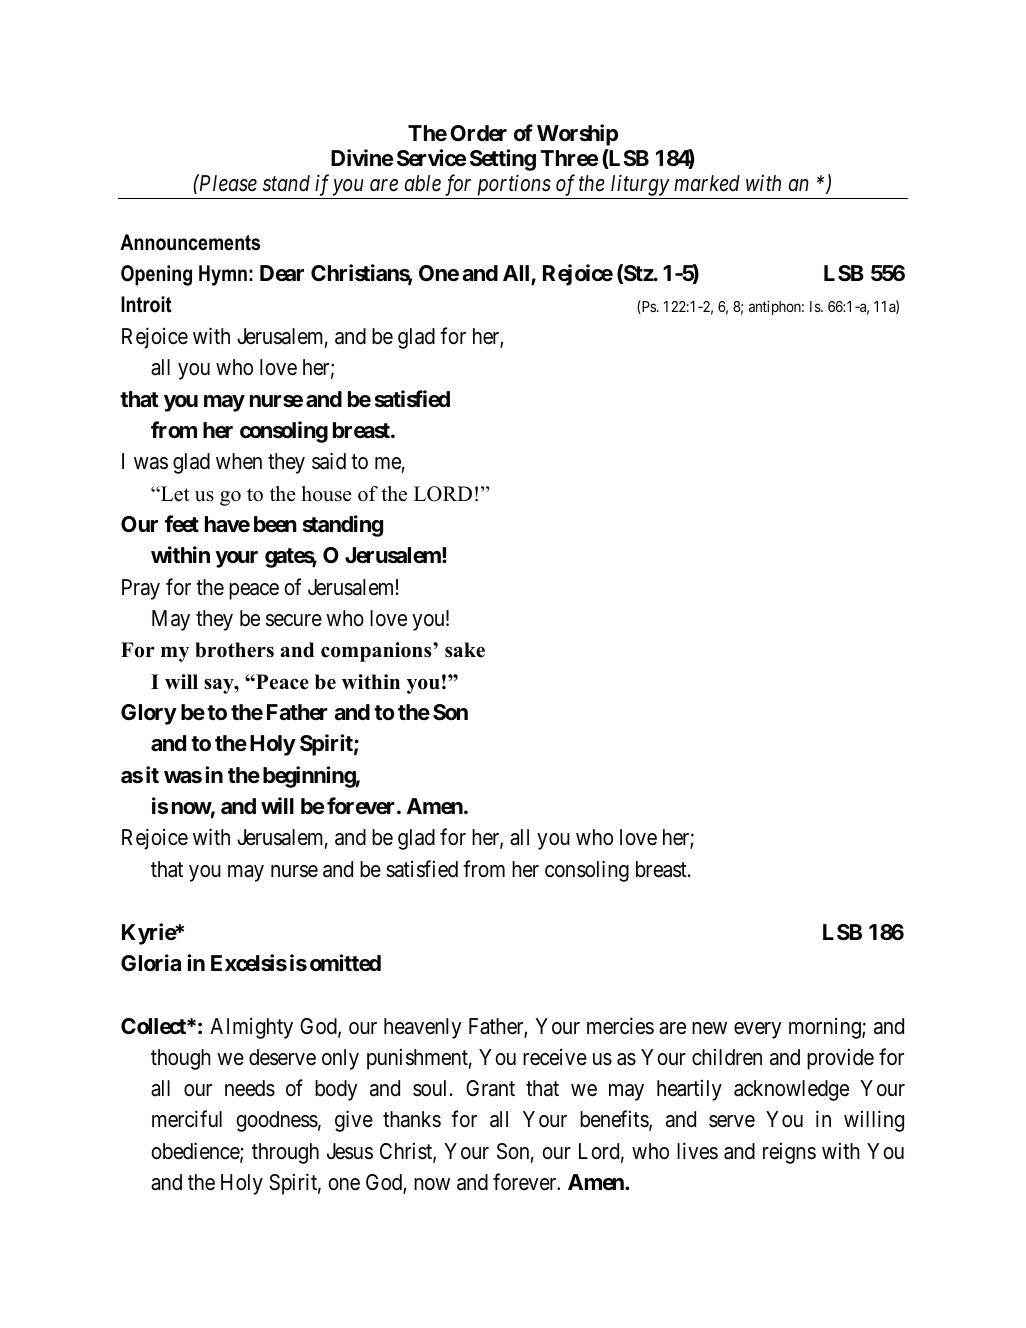 Image resolution: width=1026 pixels, height=1328 pixels. What do you see at coordinates (187, 1119) in the screenshot?
I see `merciful` at bounding box center [187, 1119].
